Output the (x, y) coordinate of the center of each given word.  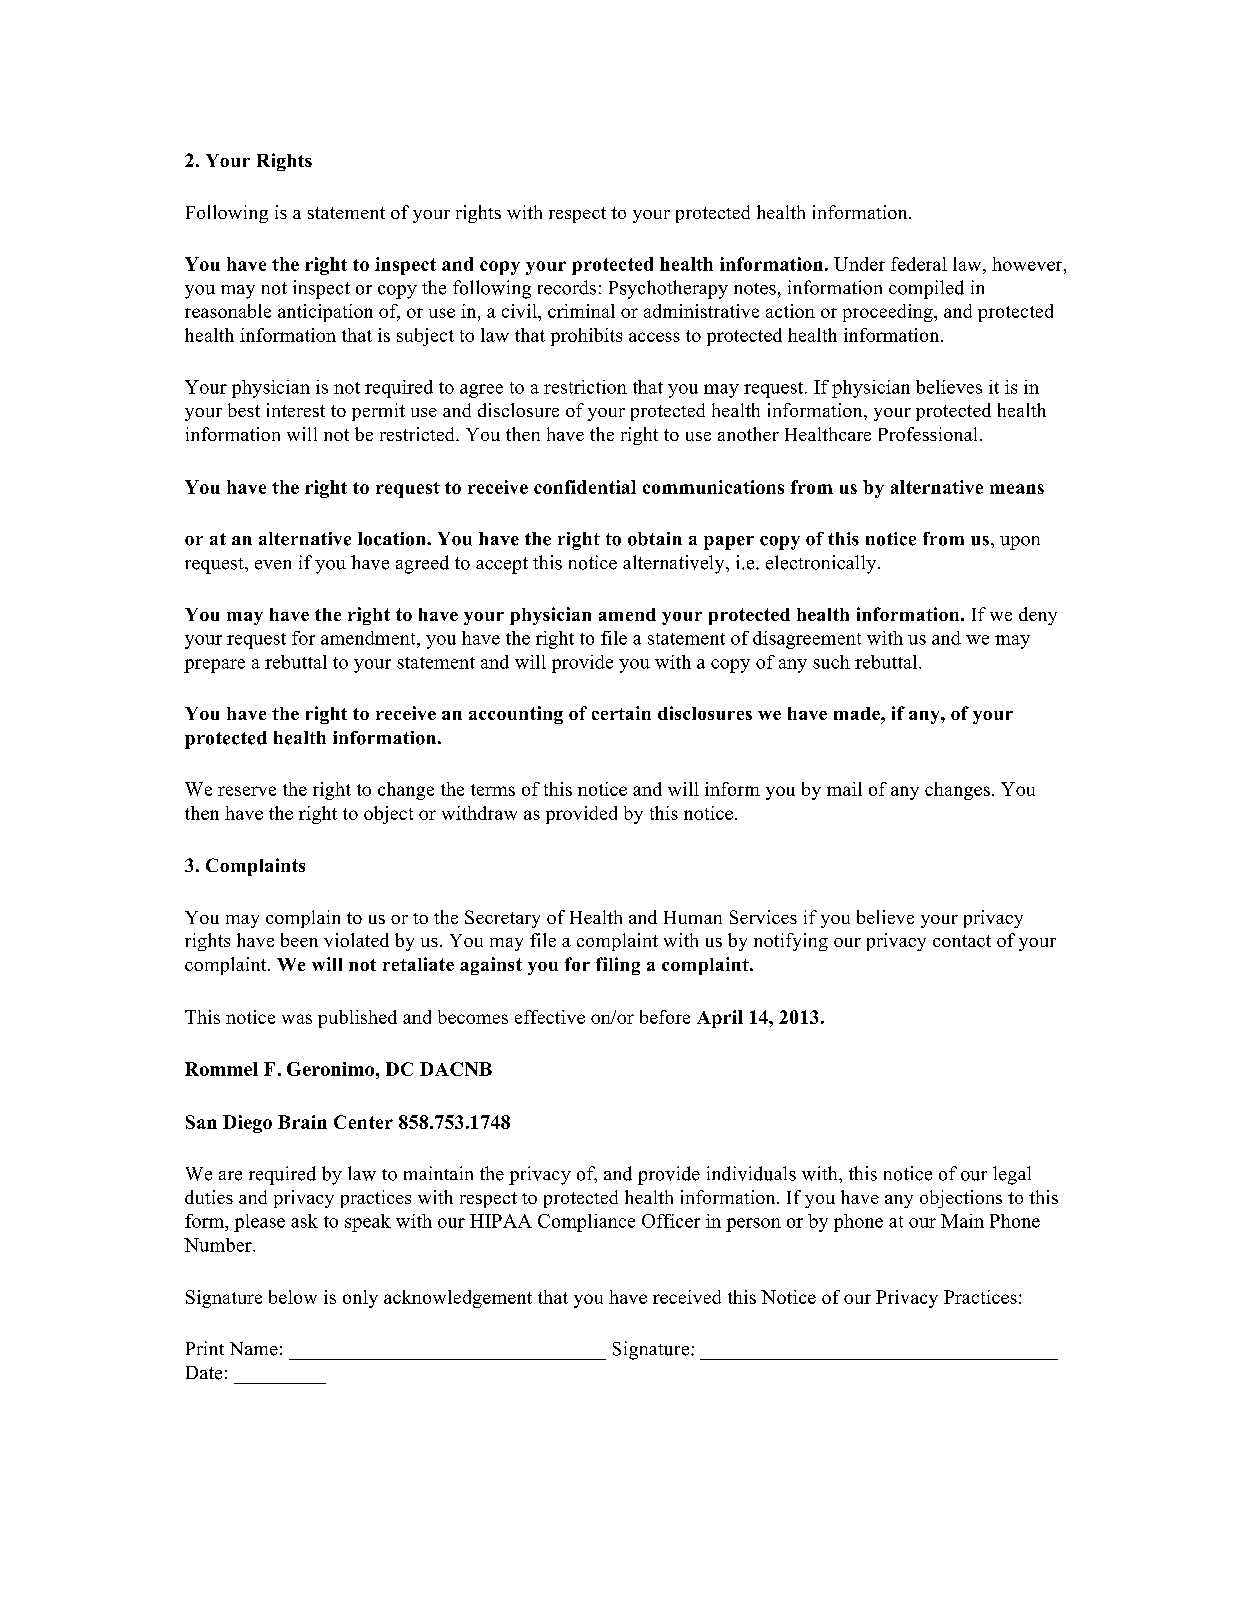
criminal (581, 311)
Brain (302, 1122)
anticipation (325, 313)
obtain (655, 539)
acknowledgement (458, 1299)
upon (1020, 543)
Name (254, 1349)
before (665, 1017)
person (753, 1225)
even (273, 565)
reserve (247, 791)
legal (1012, 1175)
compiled (926, 289)
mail (844, 789)
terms (493, 790)
